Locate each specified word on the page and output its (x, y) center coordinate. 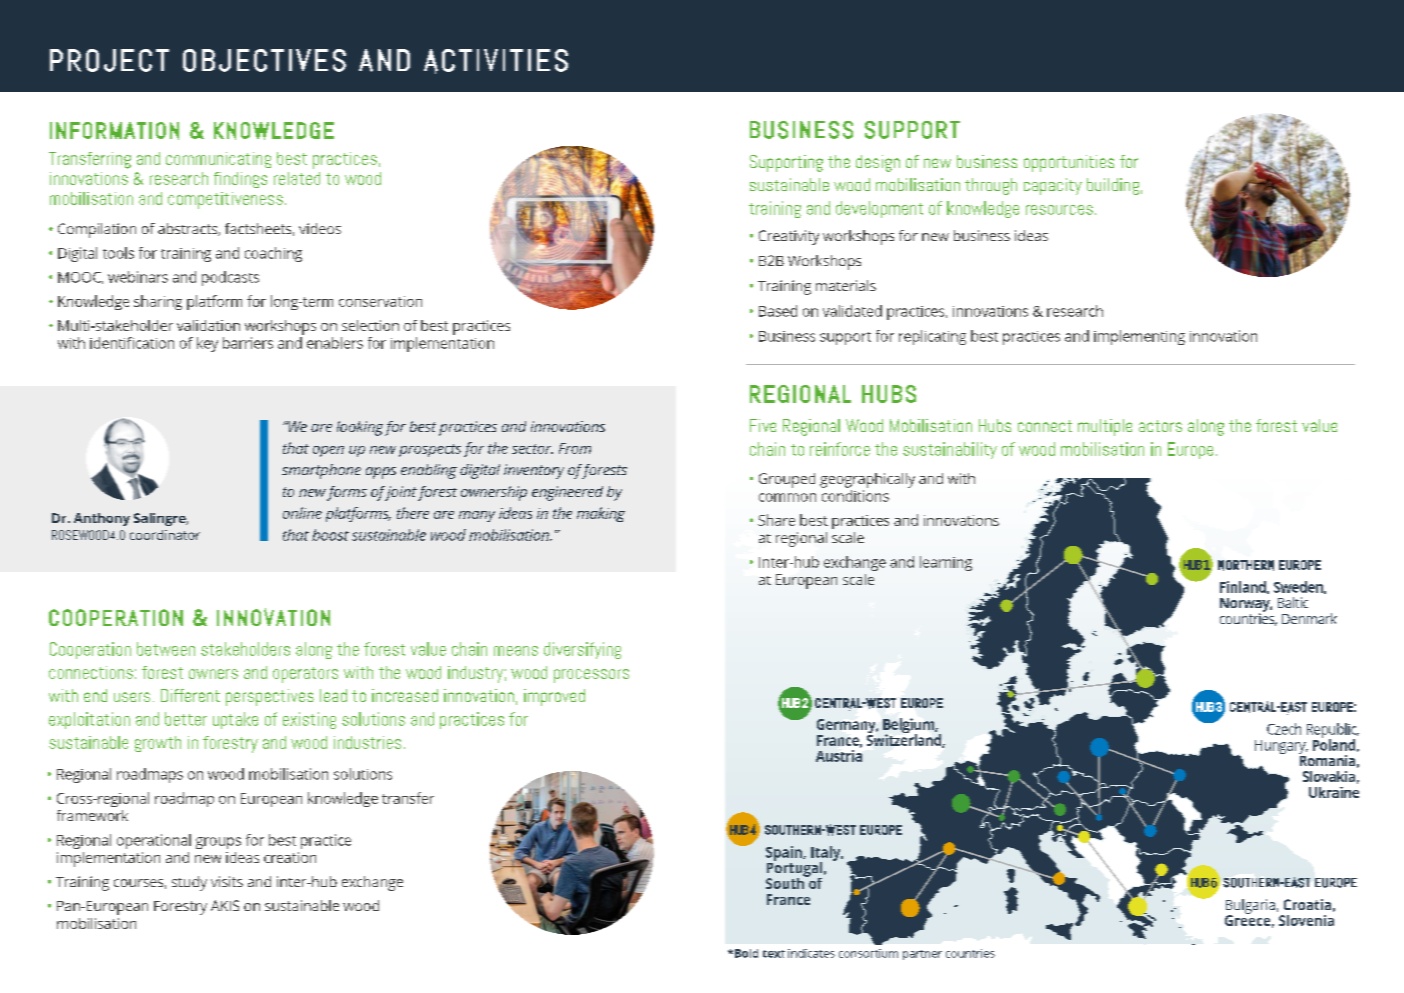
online (302, 513)
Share (776, 520)
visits (227, 881)
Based (778, 311)
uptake (235, 720)
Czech (1284, 729)
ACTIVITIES (496, 61)
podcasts (230, 278)
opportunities (1069, 163)
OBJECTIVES (264, 60)
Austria (839, 756)
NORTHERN (1246, 565)
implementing (1139, 337)
